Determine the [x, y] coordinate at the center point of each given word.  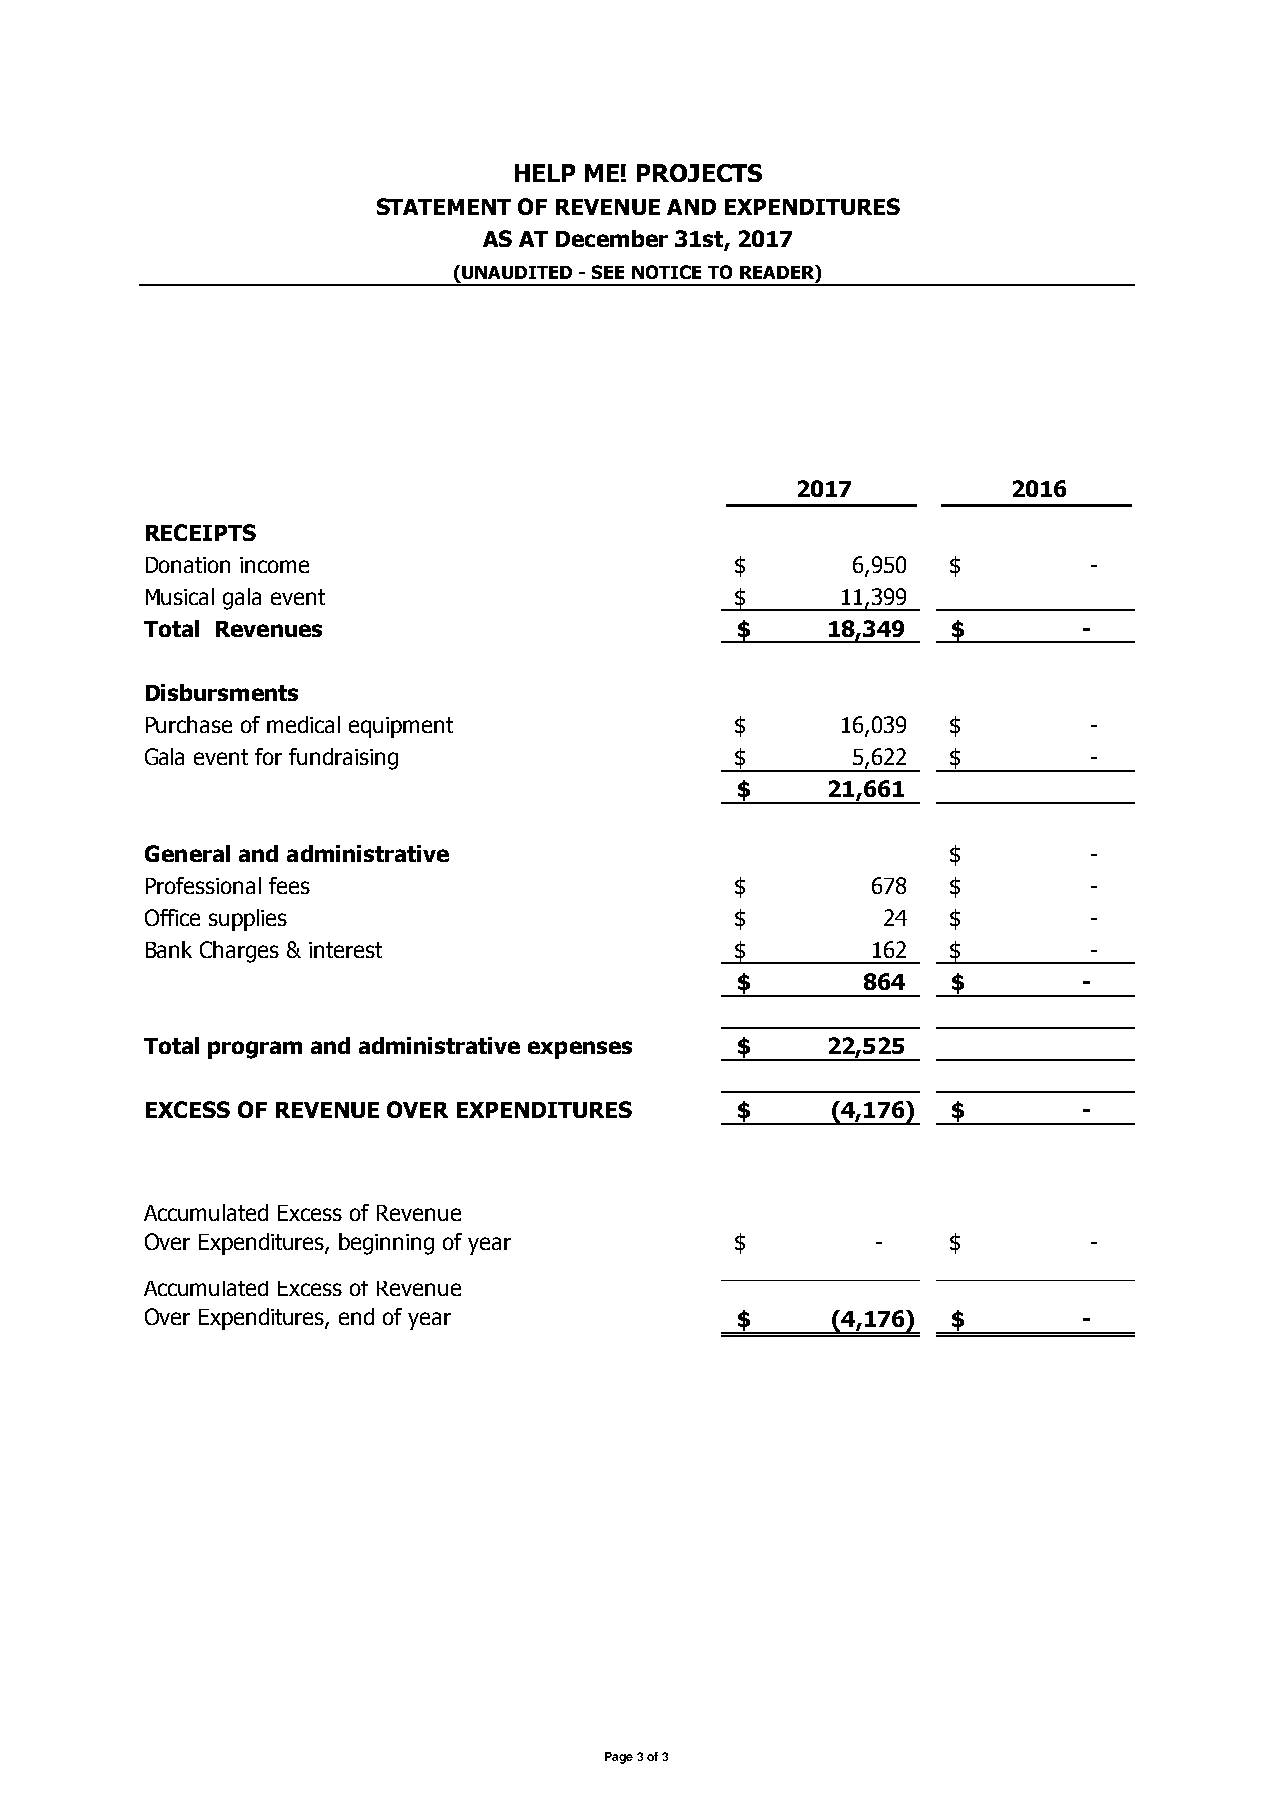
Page [619, 1758]
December [612, 238]
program [255, 1050]
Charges [239, 952]
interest [345, 950]
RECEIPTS [201, 532]
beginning [386, 1244]
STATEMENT [444, 206]
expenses [580, 1050]
